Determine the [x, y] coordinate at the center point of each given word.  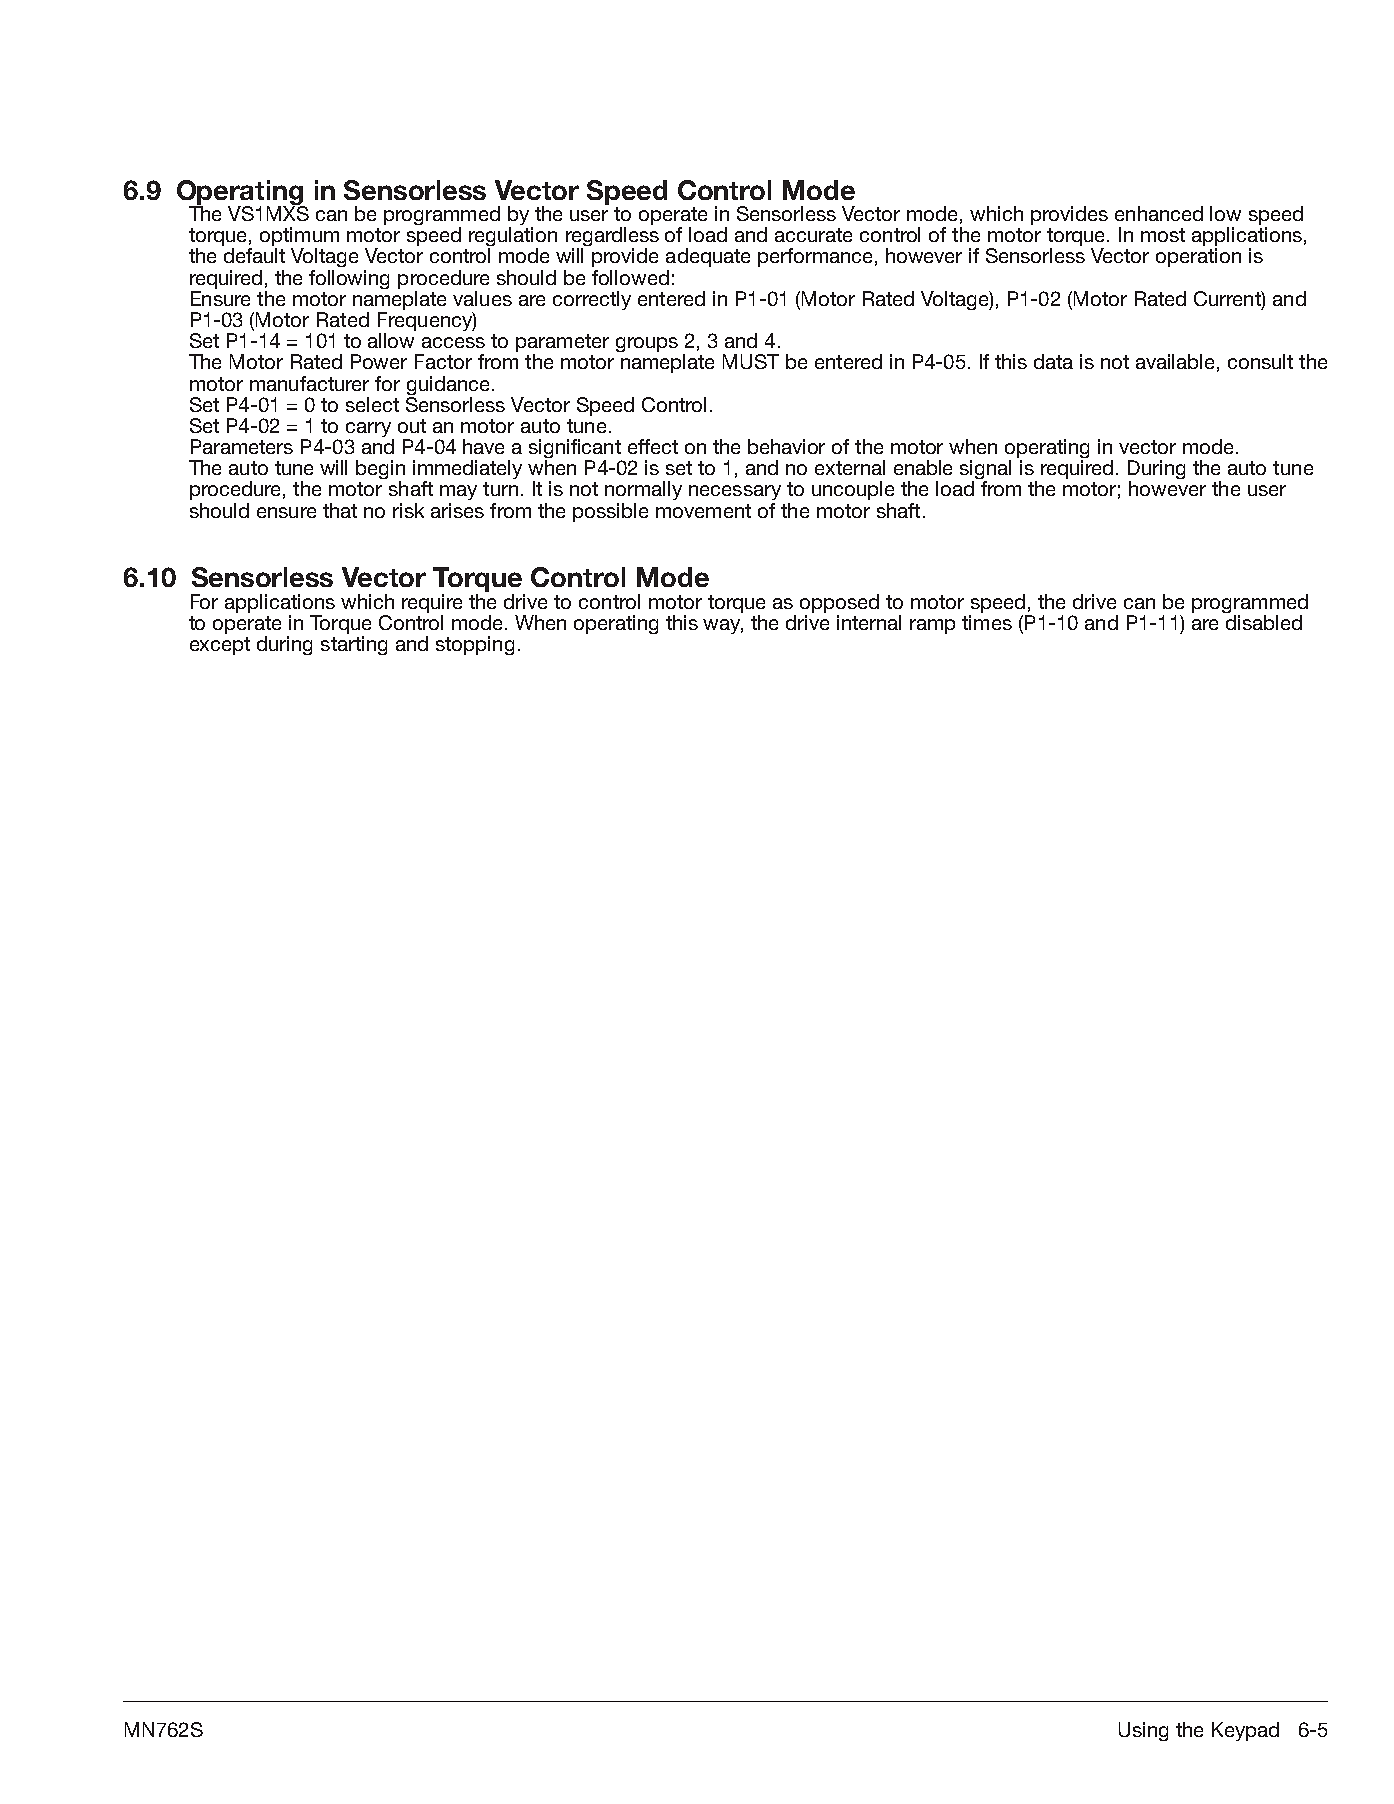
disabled [1264, 622]
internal [869, 622]
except [220, 646]
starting [354, 645]
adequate [708, 257]
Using [1143, 1731]
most [1163, 235]
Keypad [1245, 1731]
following [349, 279]
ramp [932, 626]
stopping [475, 645]
